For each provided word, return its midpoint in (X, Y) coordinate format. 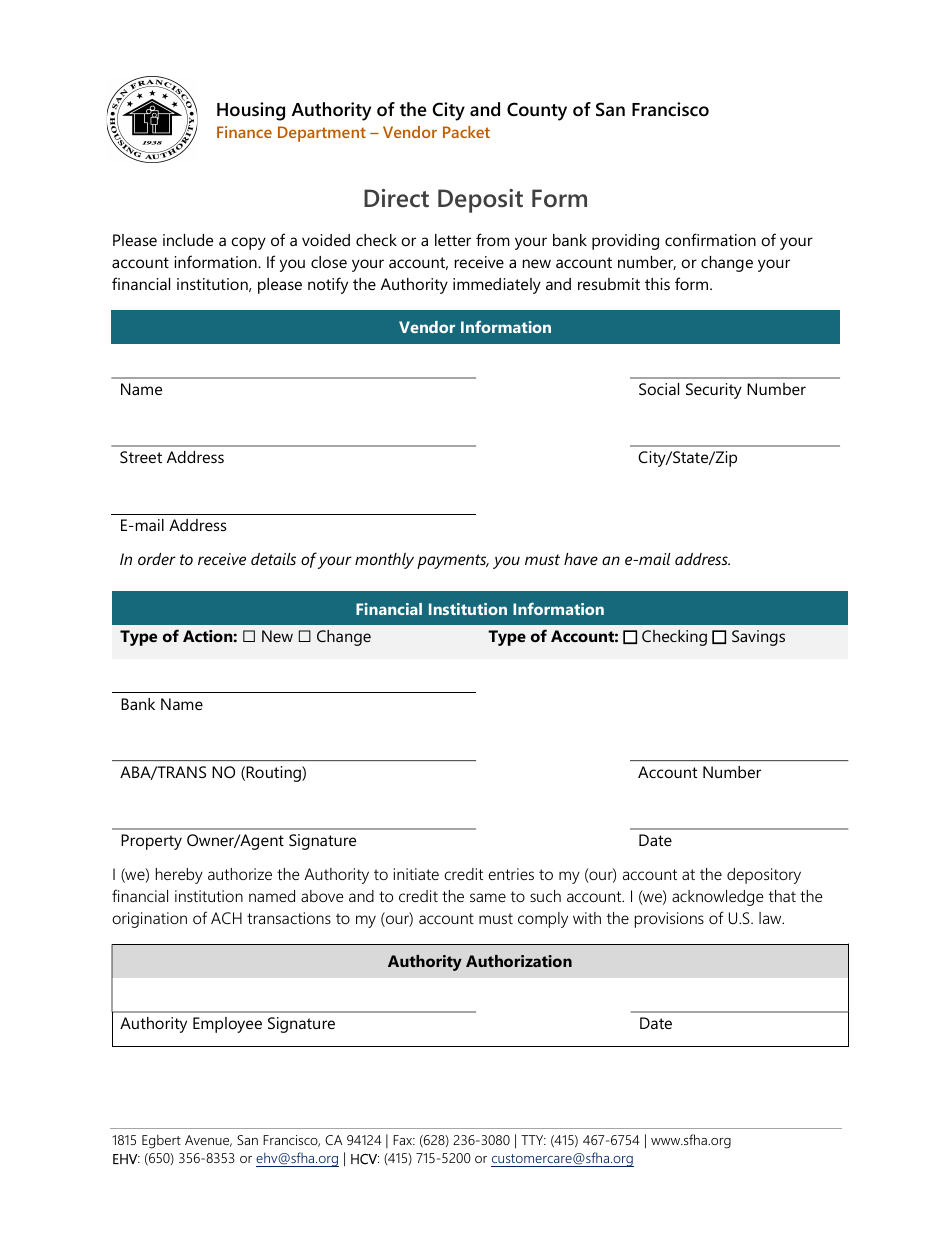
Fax (404, 1140)
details (273, 559)
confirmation (710, 239)
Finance (244, 132)
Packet (466, 132)
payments (453, 561)
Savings (758, 638)
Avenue (208, 1141)
